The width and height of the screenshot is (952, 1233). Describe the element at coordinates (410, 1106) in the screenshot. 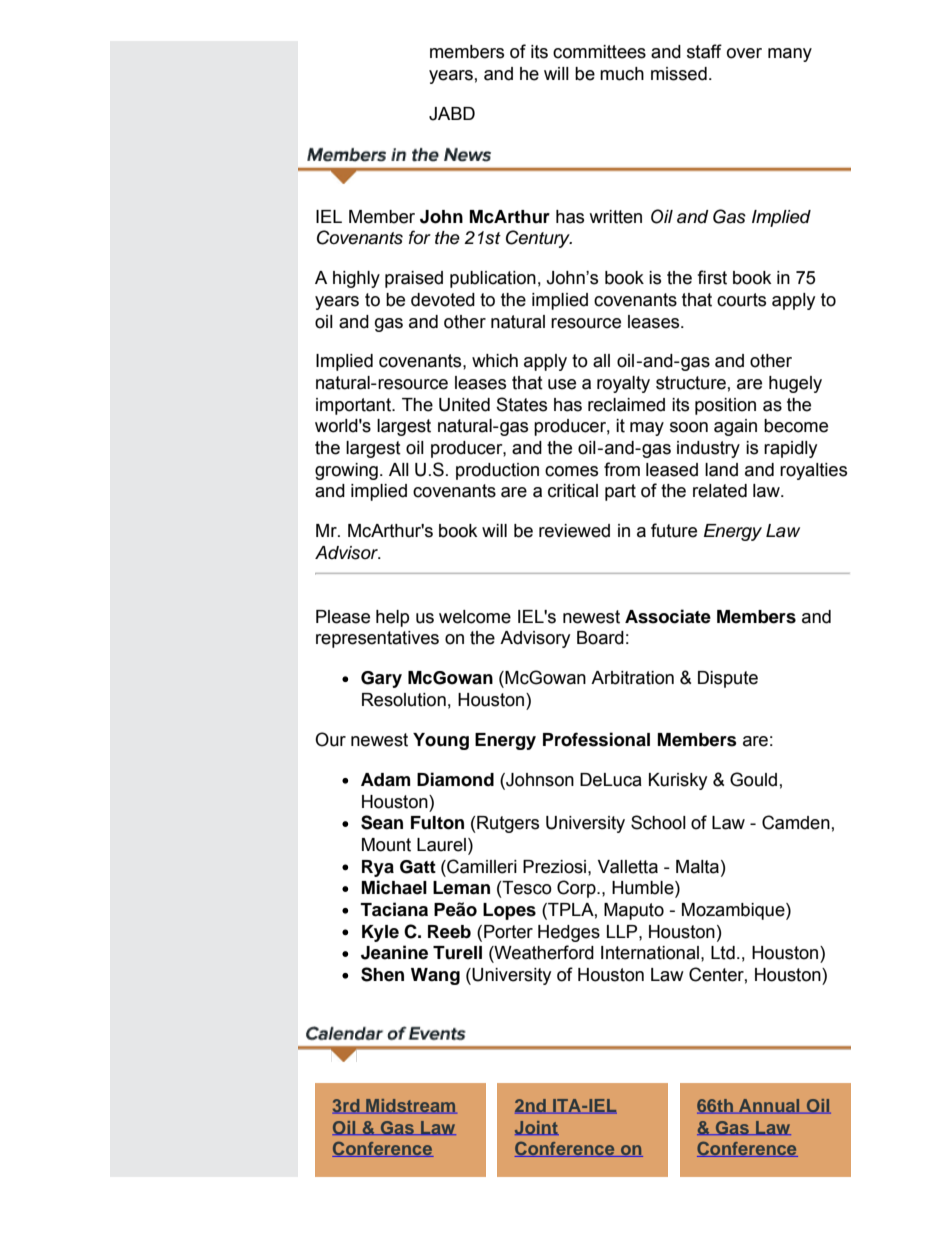

I see `Midstream` at that location.
